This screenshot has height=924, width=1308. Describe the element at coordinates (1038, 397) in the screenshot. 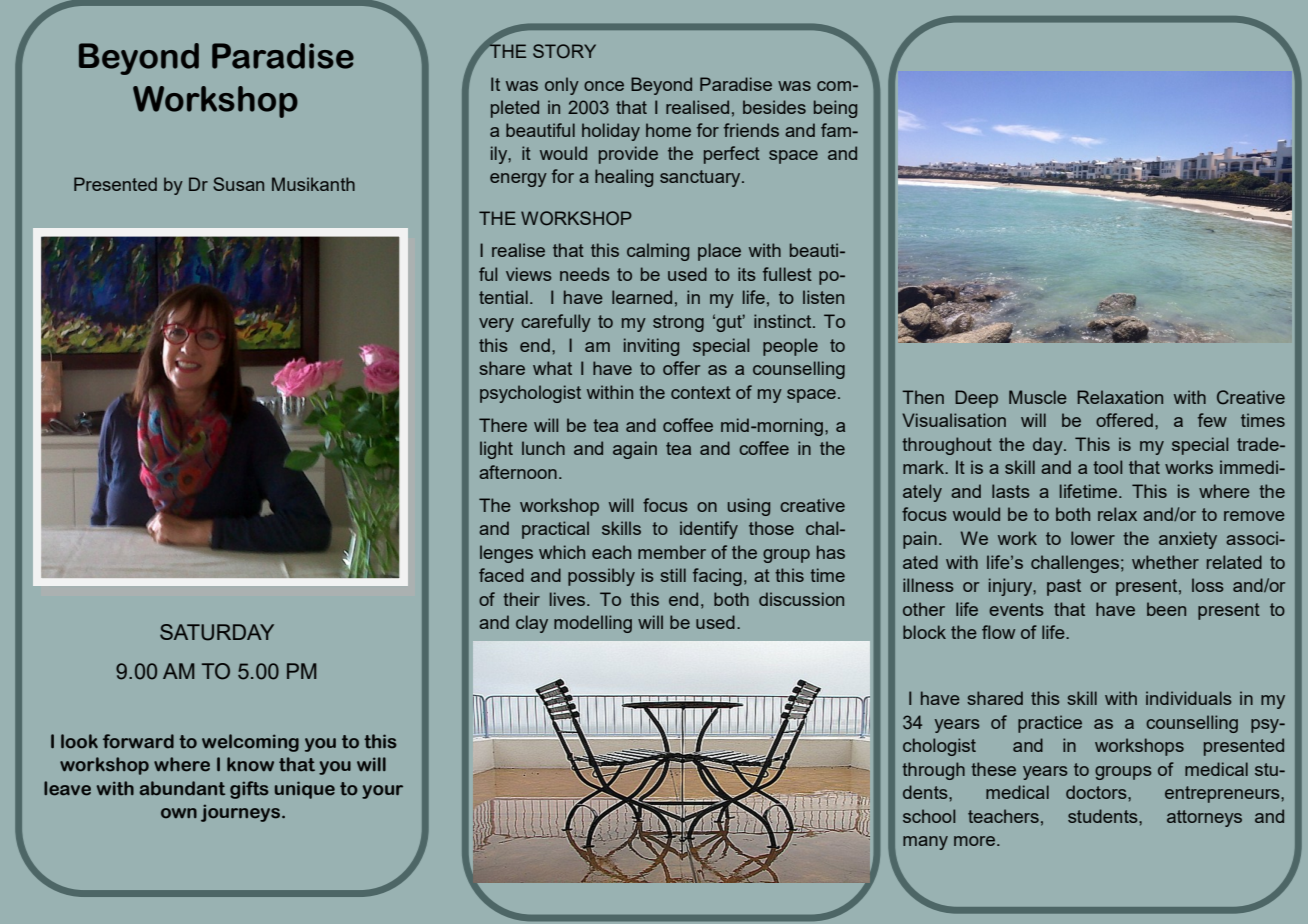

I see `Muscle` at that location.
